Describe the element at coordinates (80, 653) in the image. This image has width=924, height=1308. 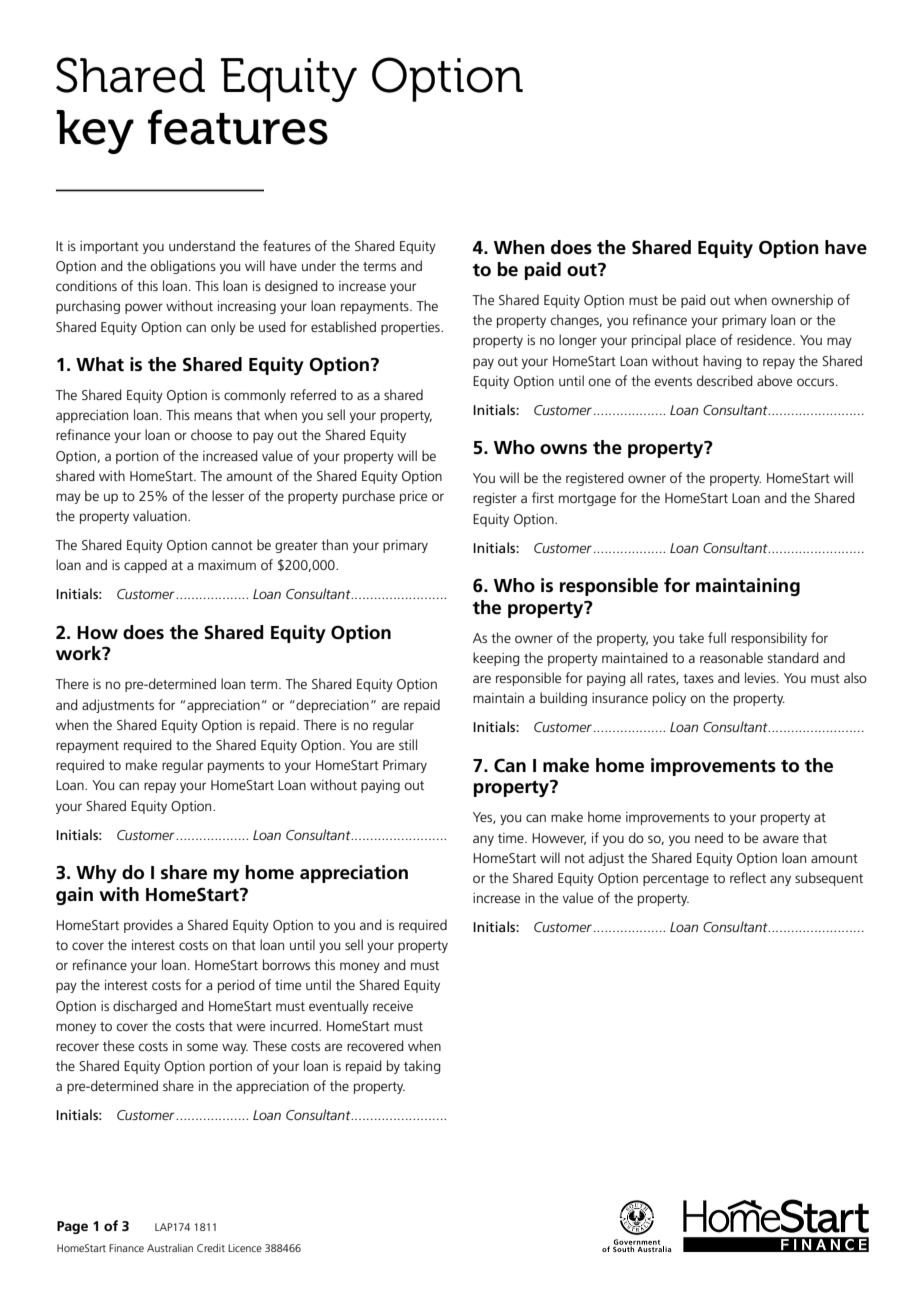
I see `work` at that location.
